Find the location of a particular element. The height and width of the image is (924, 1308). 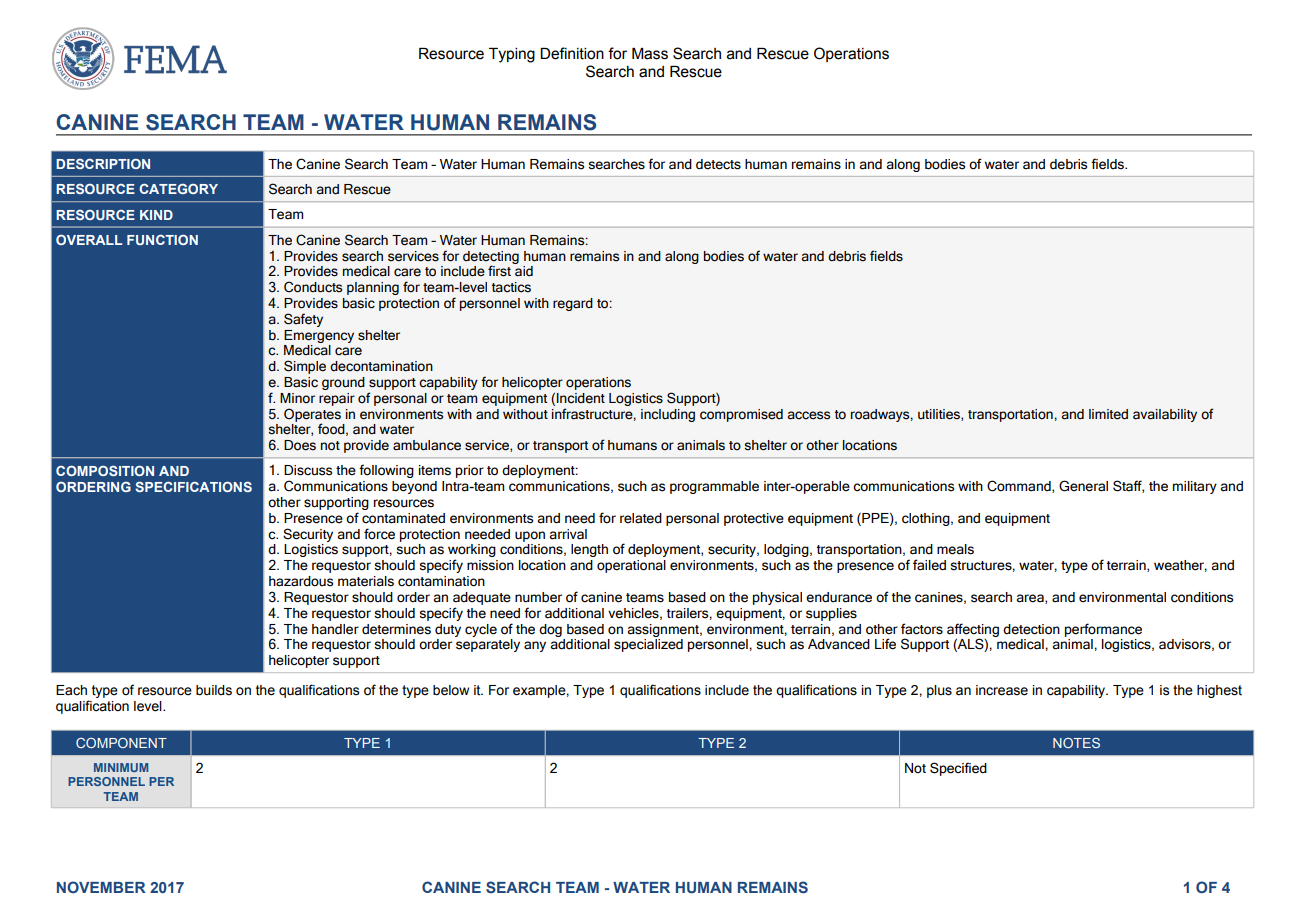

Specified is located at coordinates (958, 769).
